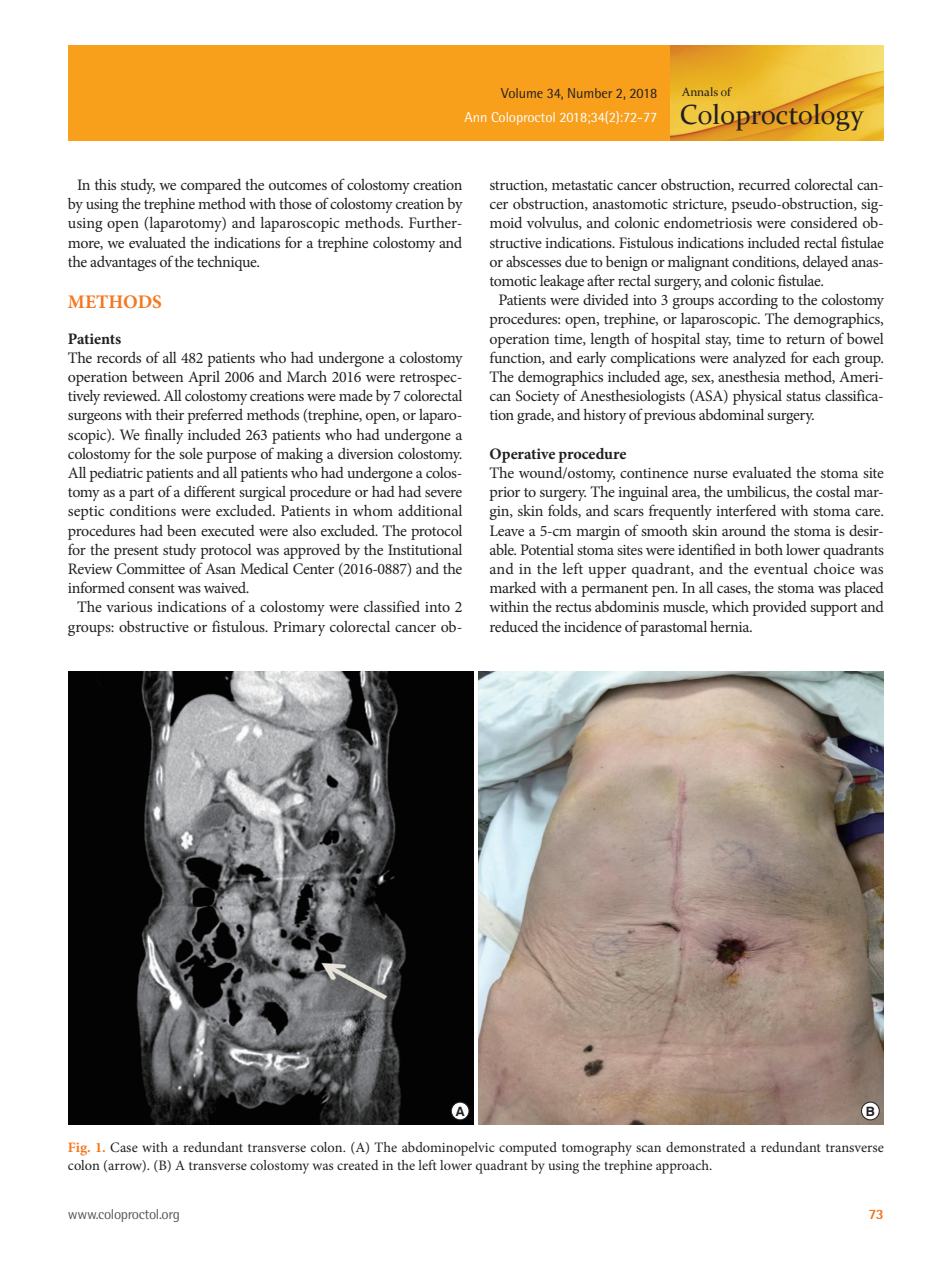  Describe the element at coordinates (731, 626) in the image. I see `hernia` at that location.
